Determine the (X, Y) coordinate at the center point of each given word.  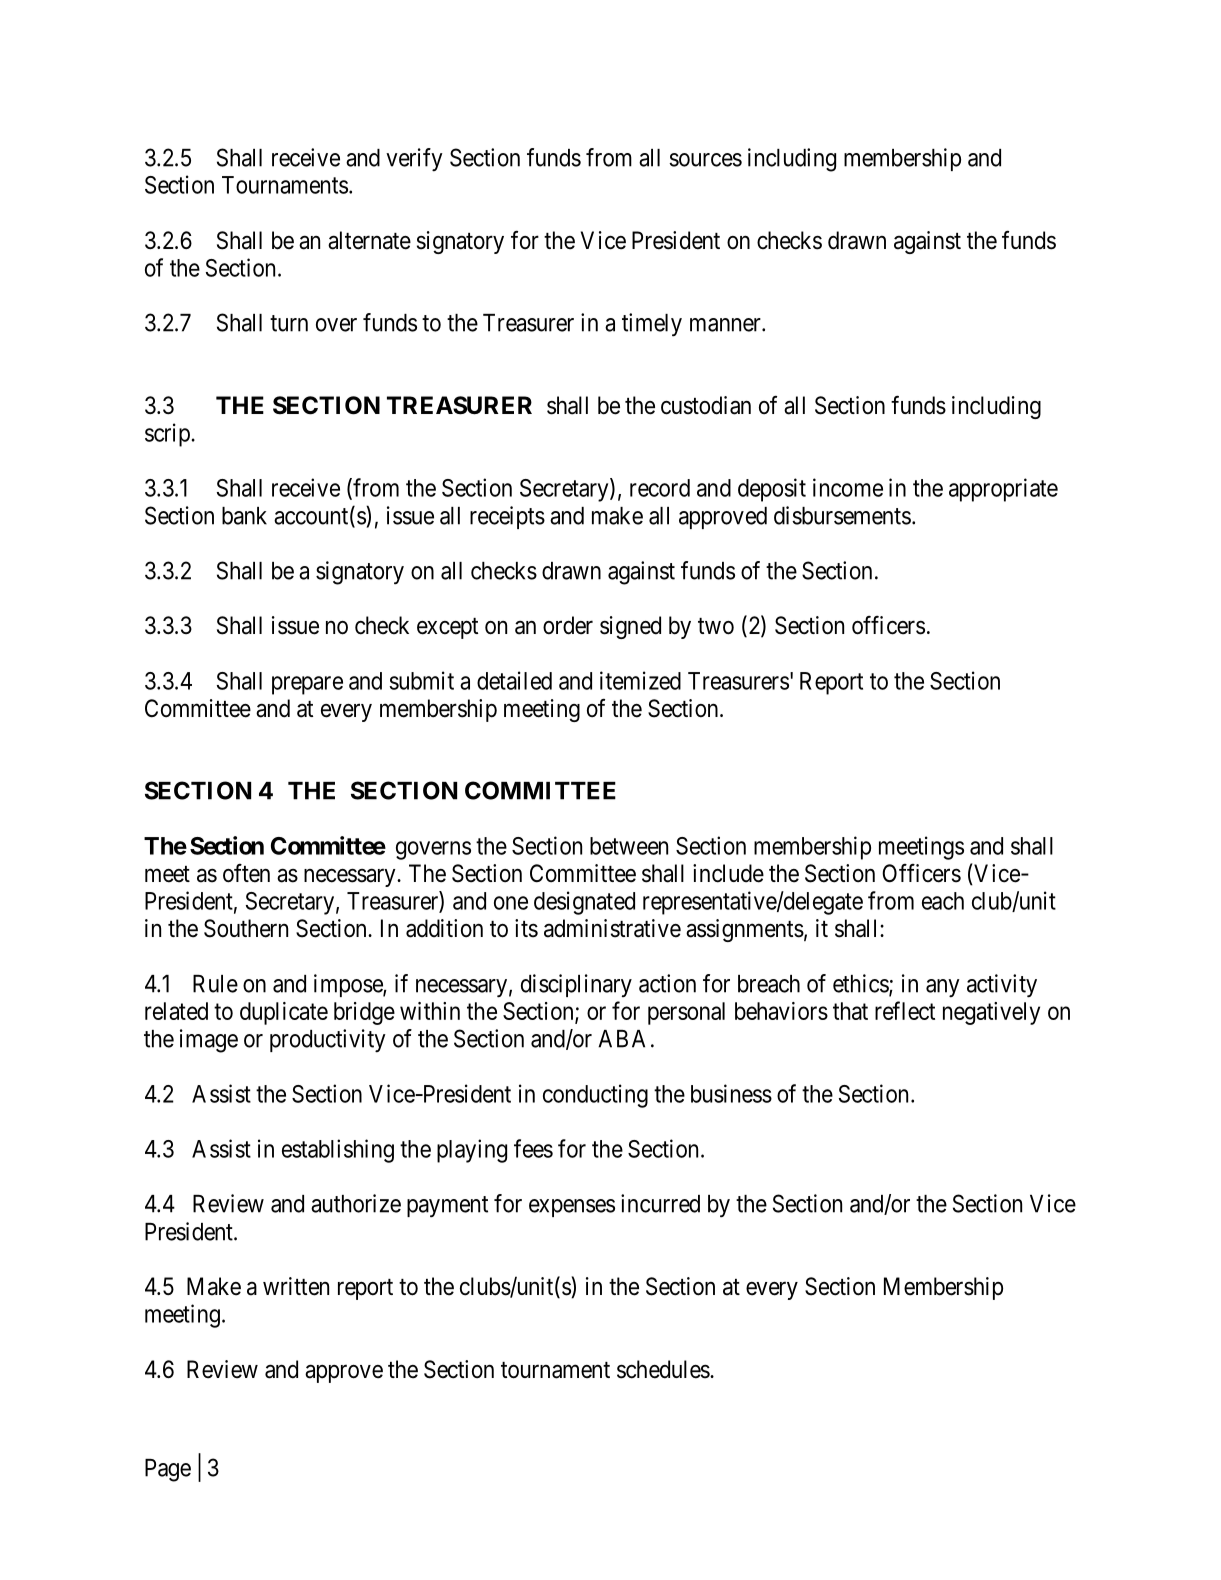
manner (726, 325)
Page (168, 1470)
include (728, 873)
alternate (369, 240)
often (246, 873)
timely (652, 325)
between (629, 846)
